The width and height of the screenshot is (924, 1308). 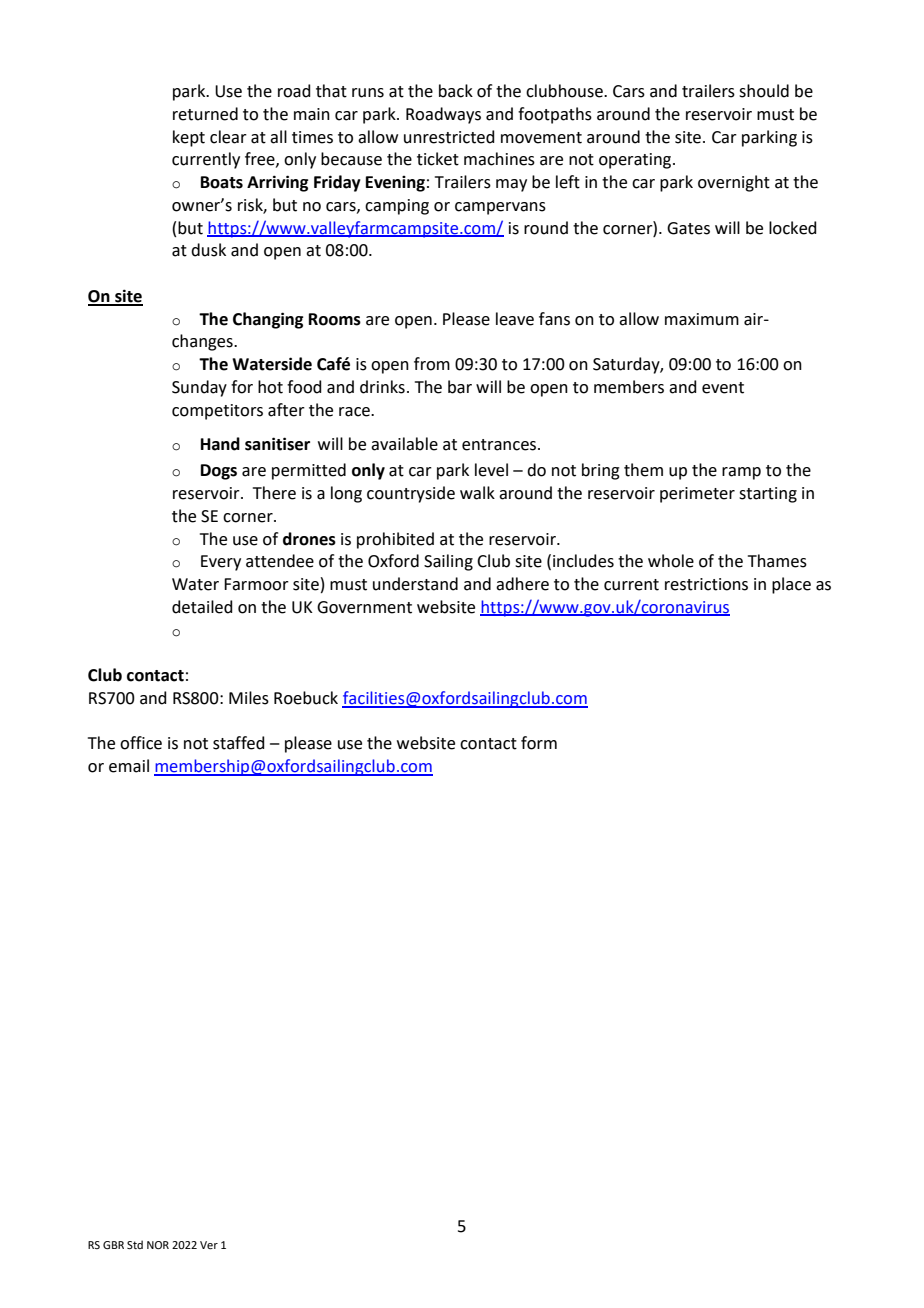 I want to click on understand, so click(x=415, y=584).
